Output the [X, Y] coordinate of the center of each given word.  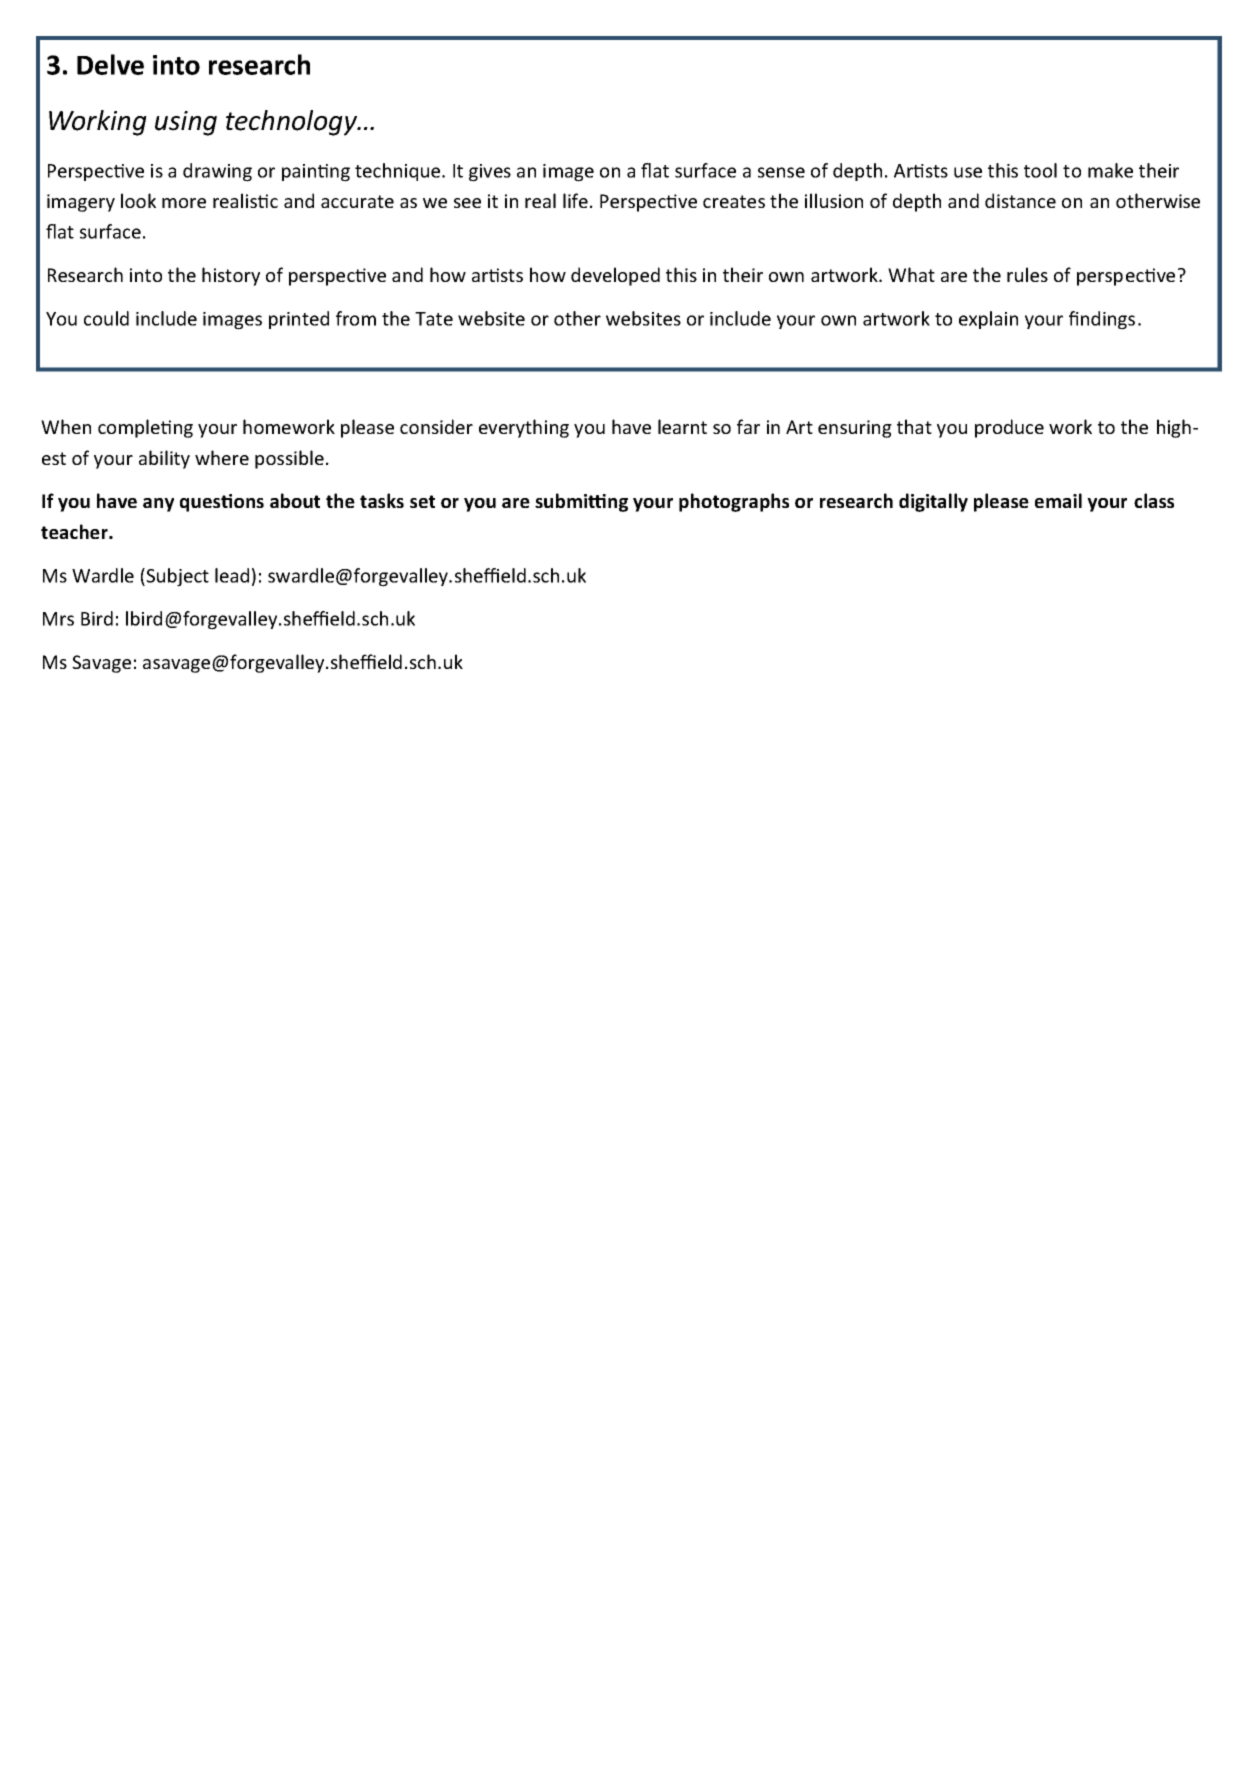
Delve [110, 64]
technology [293, 123]
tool [1040, 170]
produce [1009, 428]
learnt [682, 426]
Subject [176, 577]
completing [145, 428]
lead [232, 575]
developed [615, 276]
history [231, 276]
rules [1027, 274]
